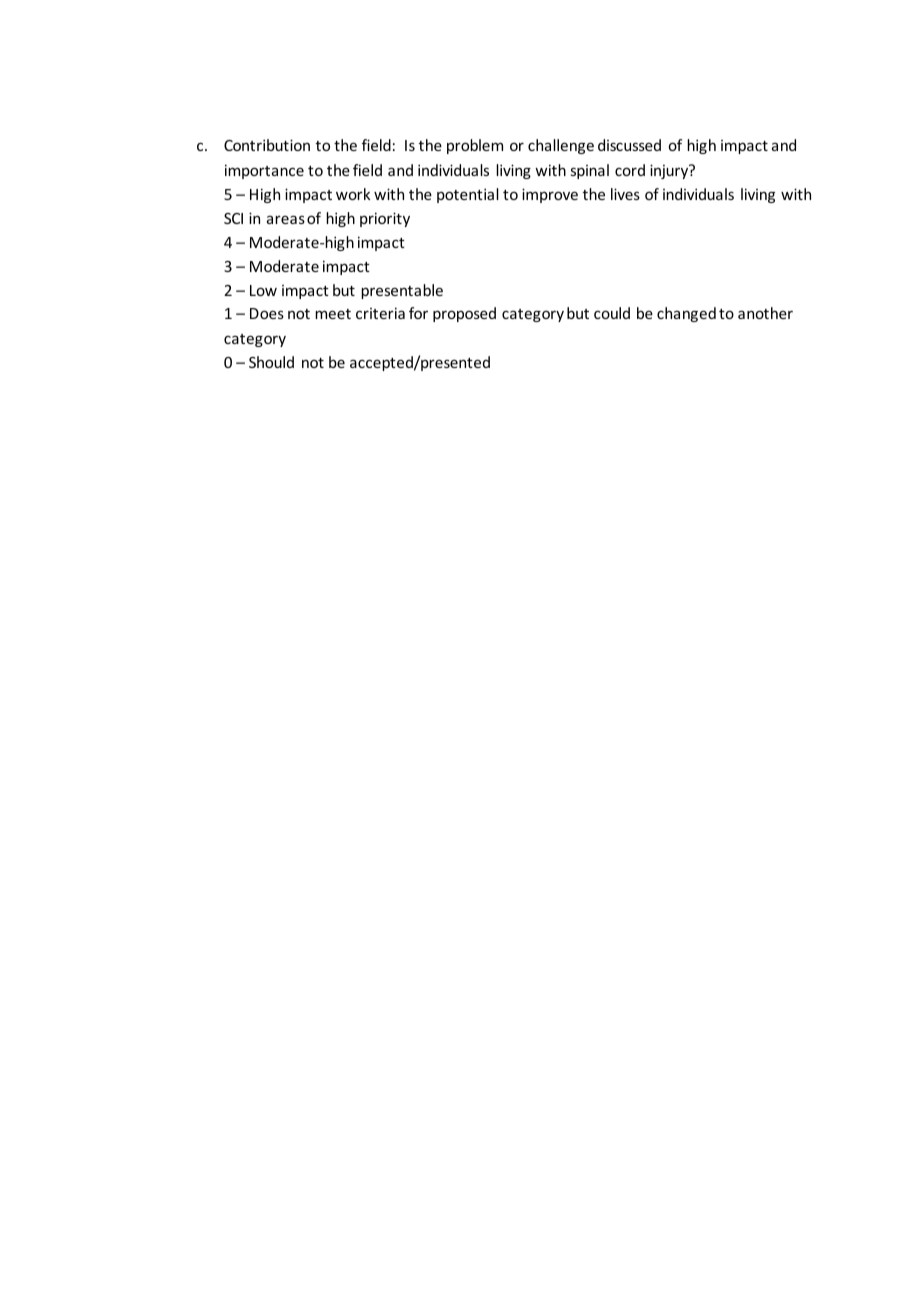  Describe the element at coordinates (475, 146) in the screenshot. I see `problem` at that location.
